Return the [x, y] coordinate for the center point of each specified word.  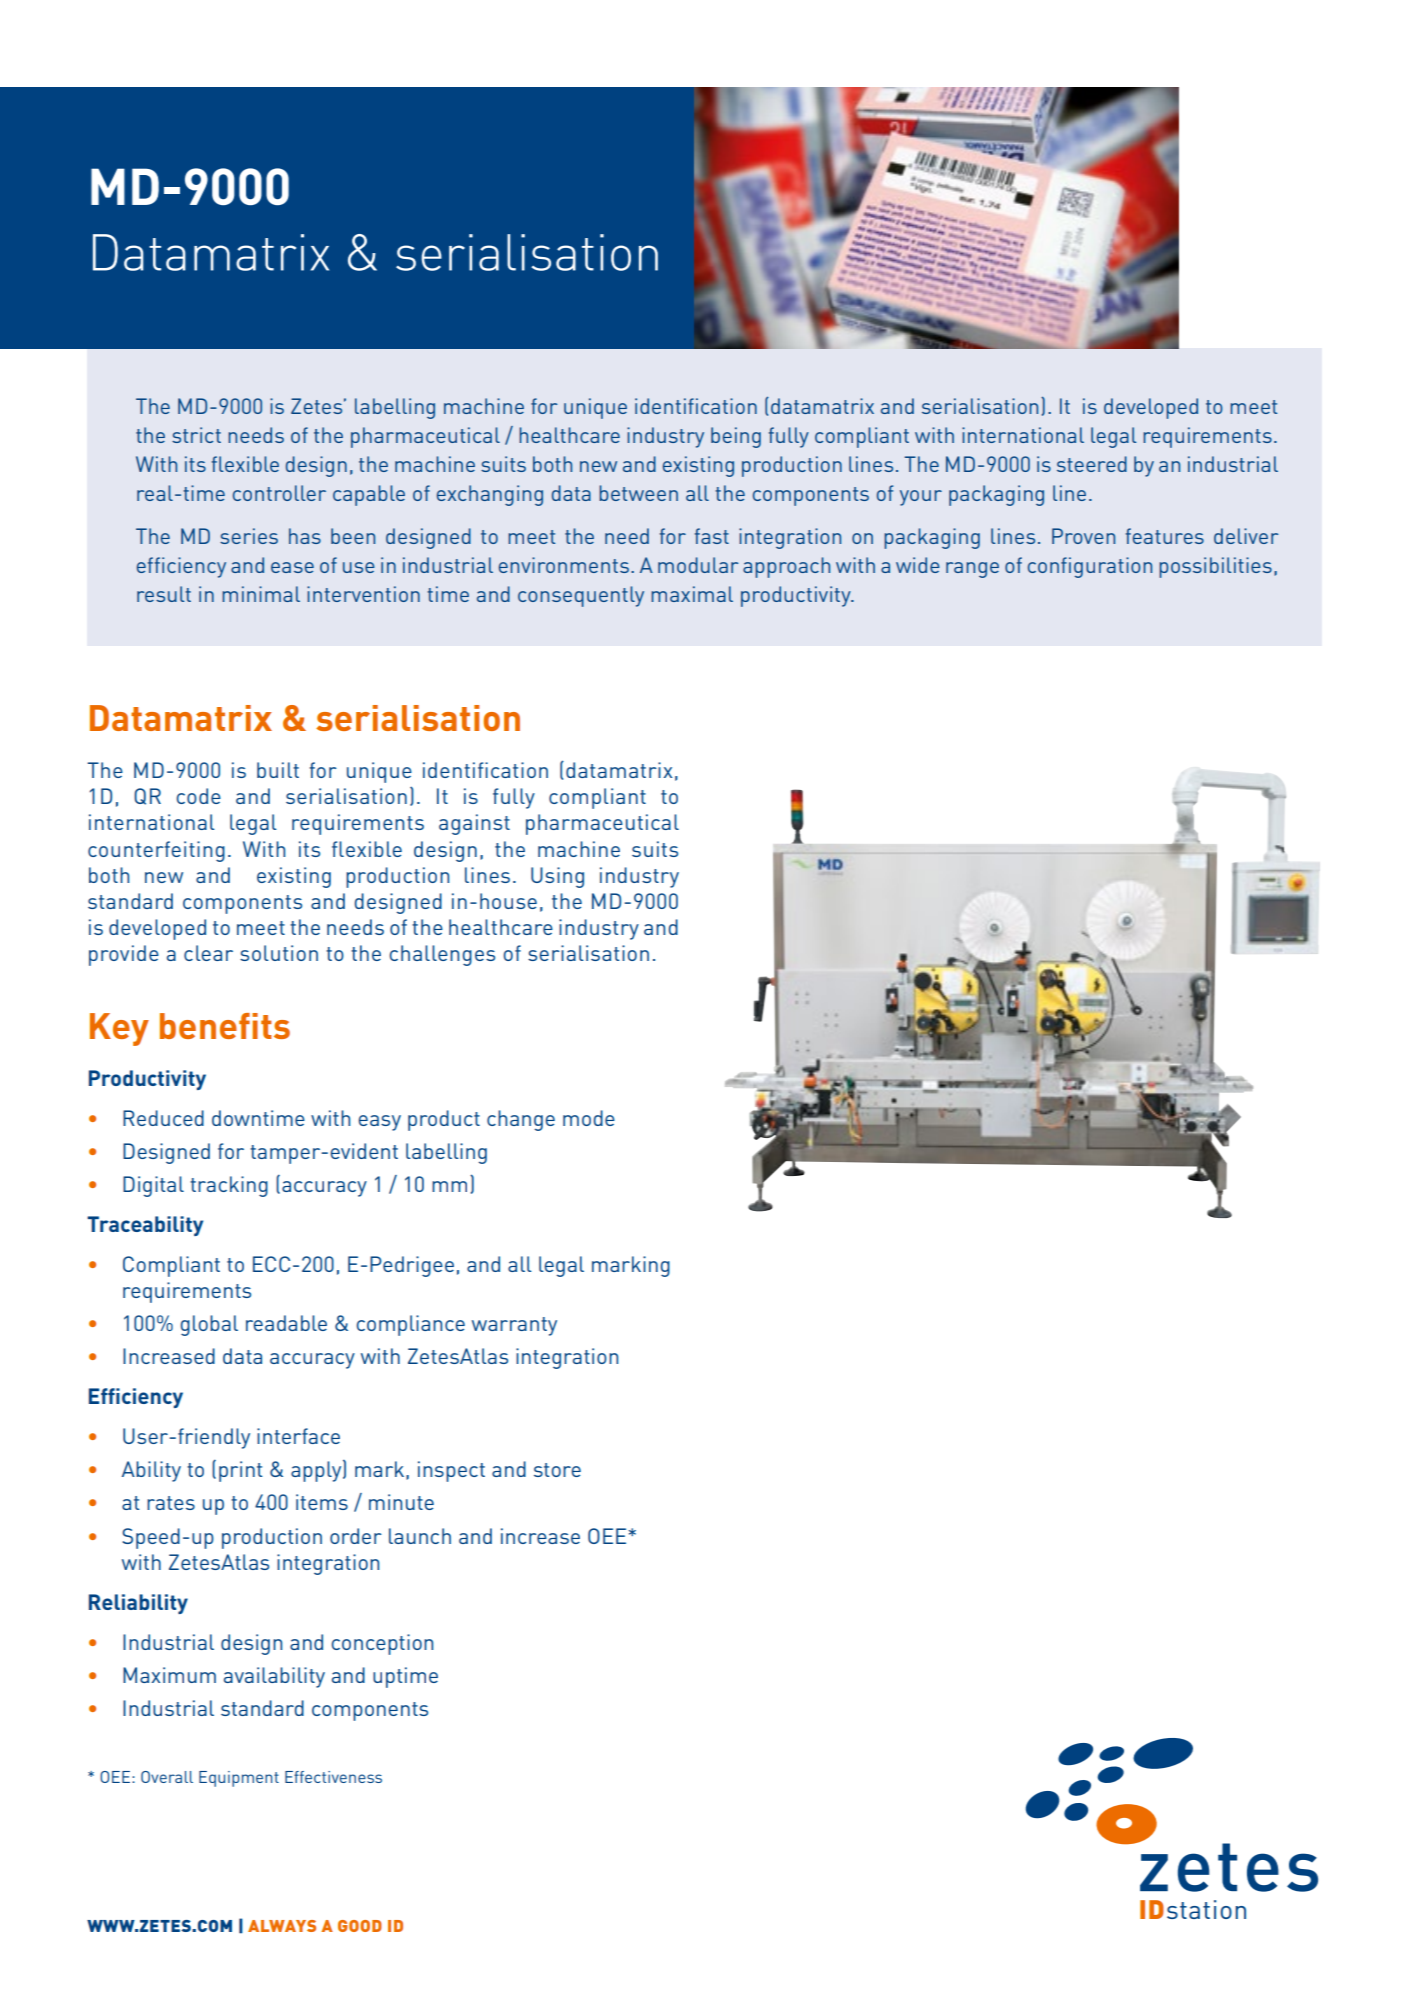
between [638, 493]
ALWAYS [282, 1926]
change [521, 1120]
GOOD [360, 1926]
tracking [229, 1186]
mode [589, 1118]
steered [1092, 464]
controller [279, 493]
